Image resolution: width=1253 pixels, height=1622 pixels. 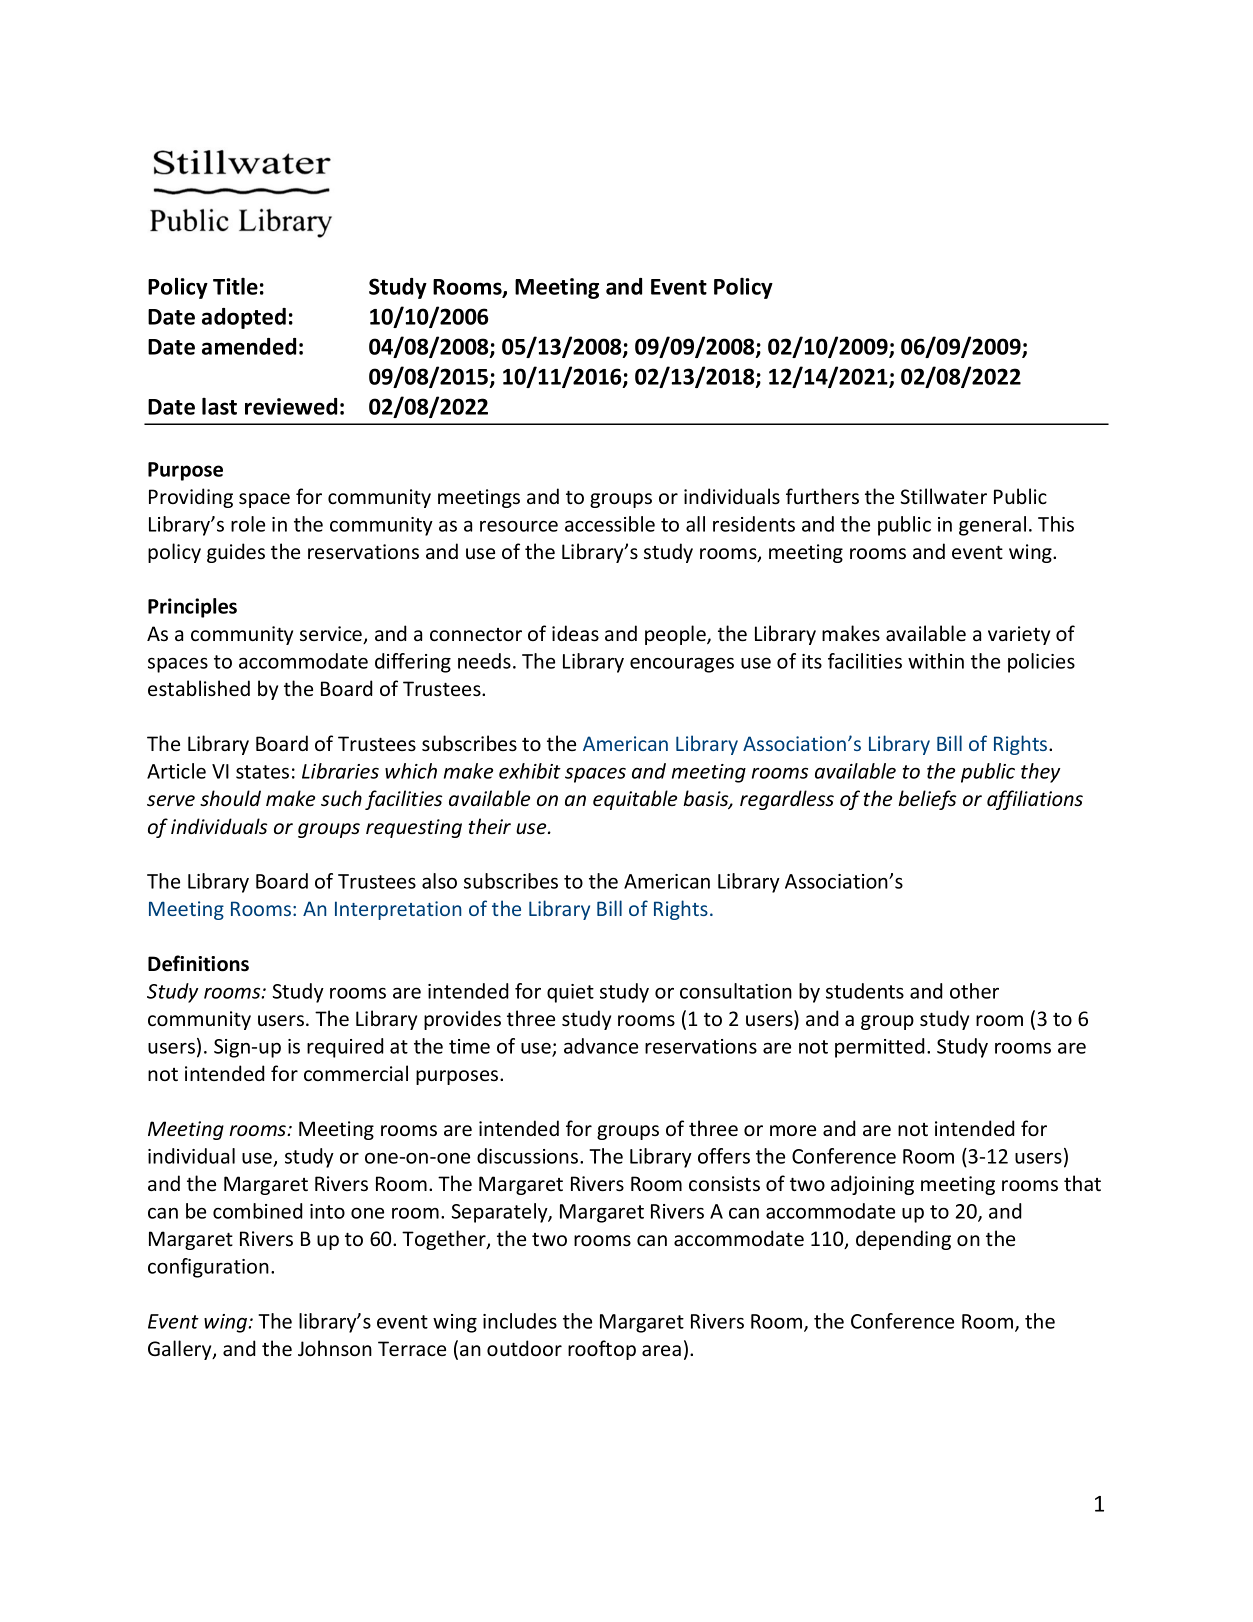 I want to click on depending, so click(x=903, y=1240).
